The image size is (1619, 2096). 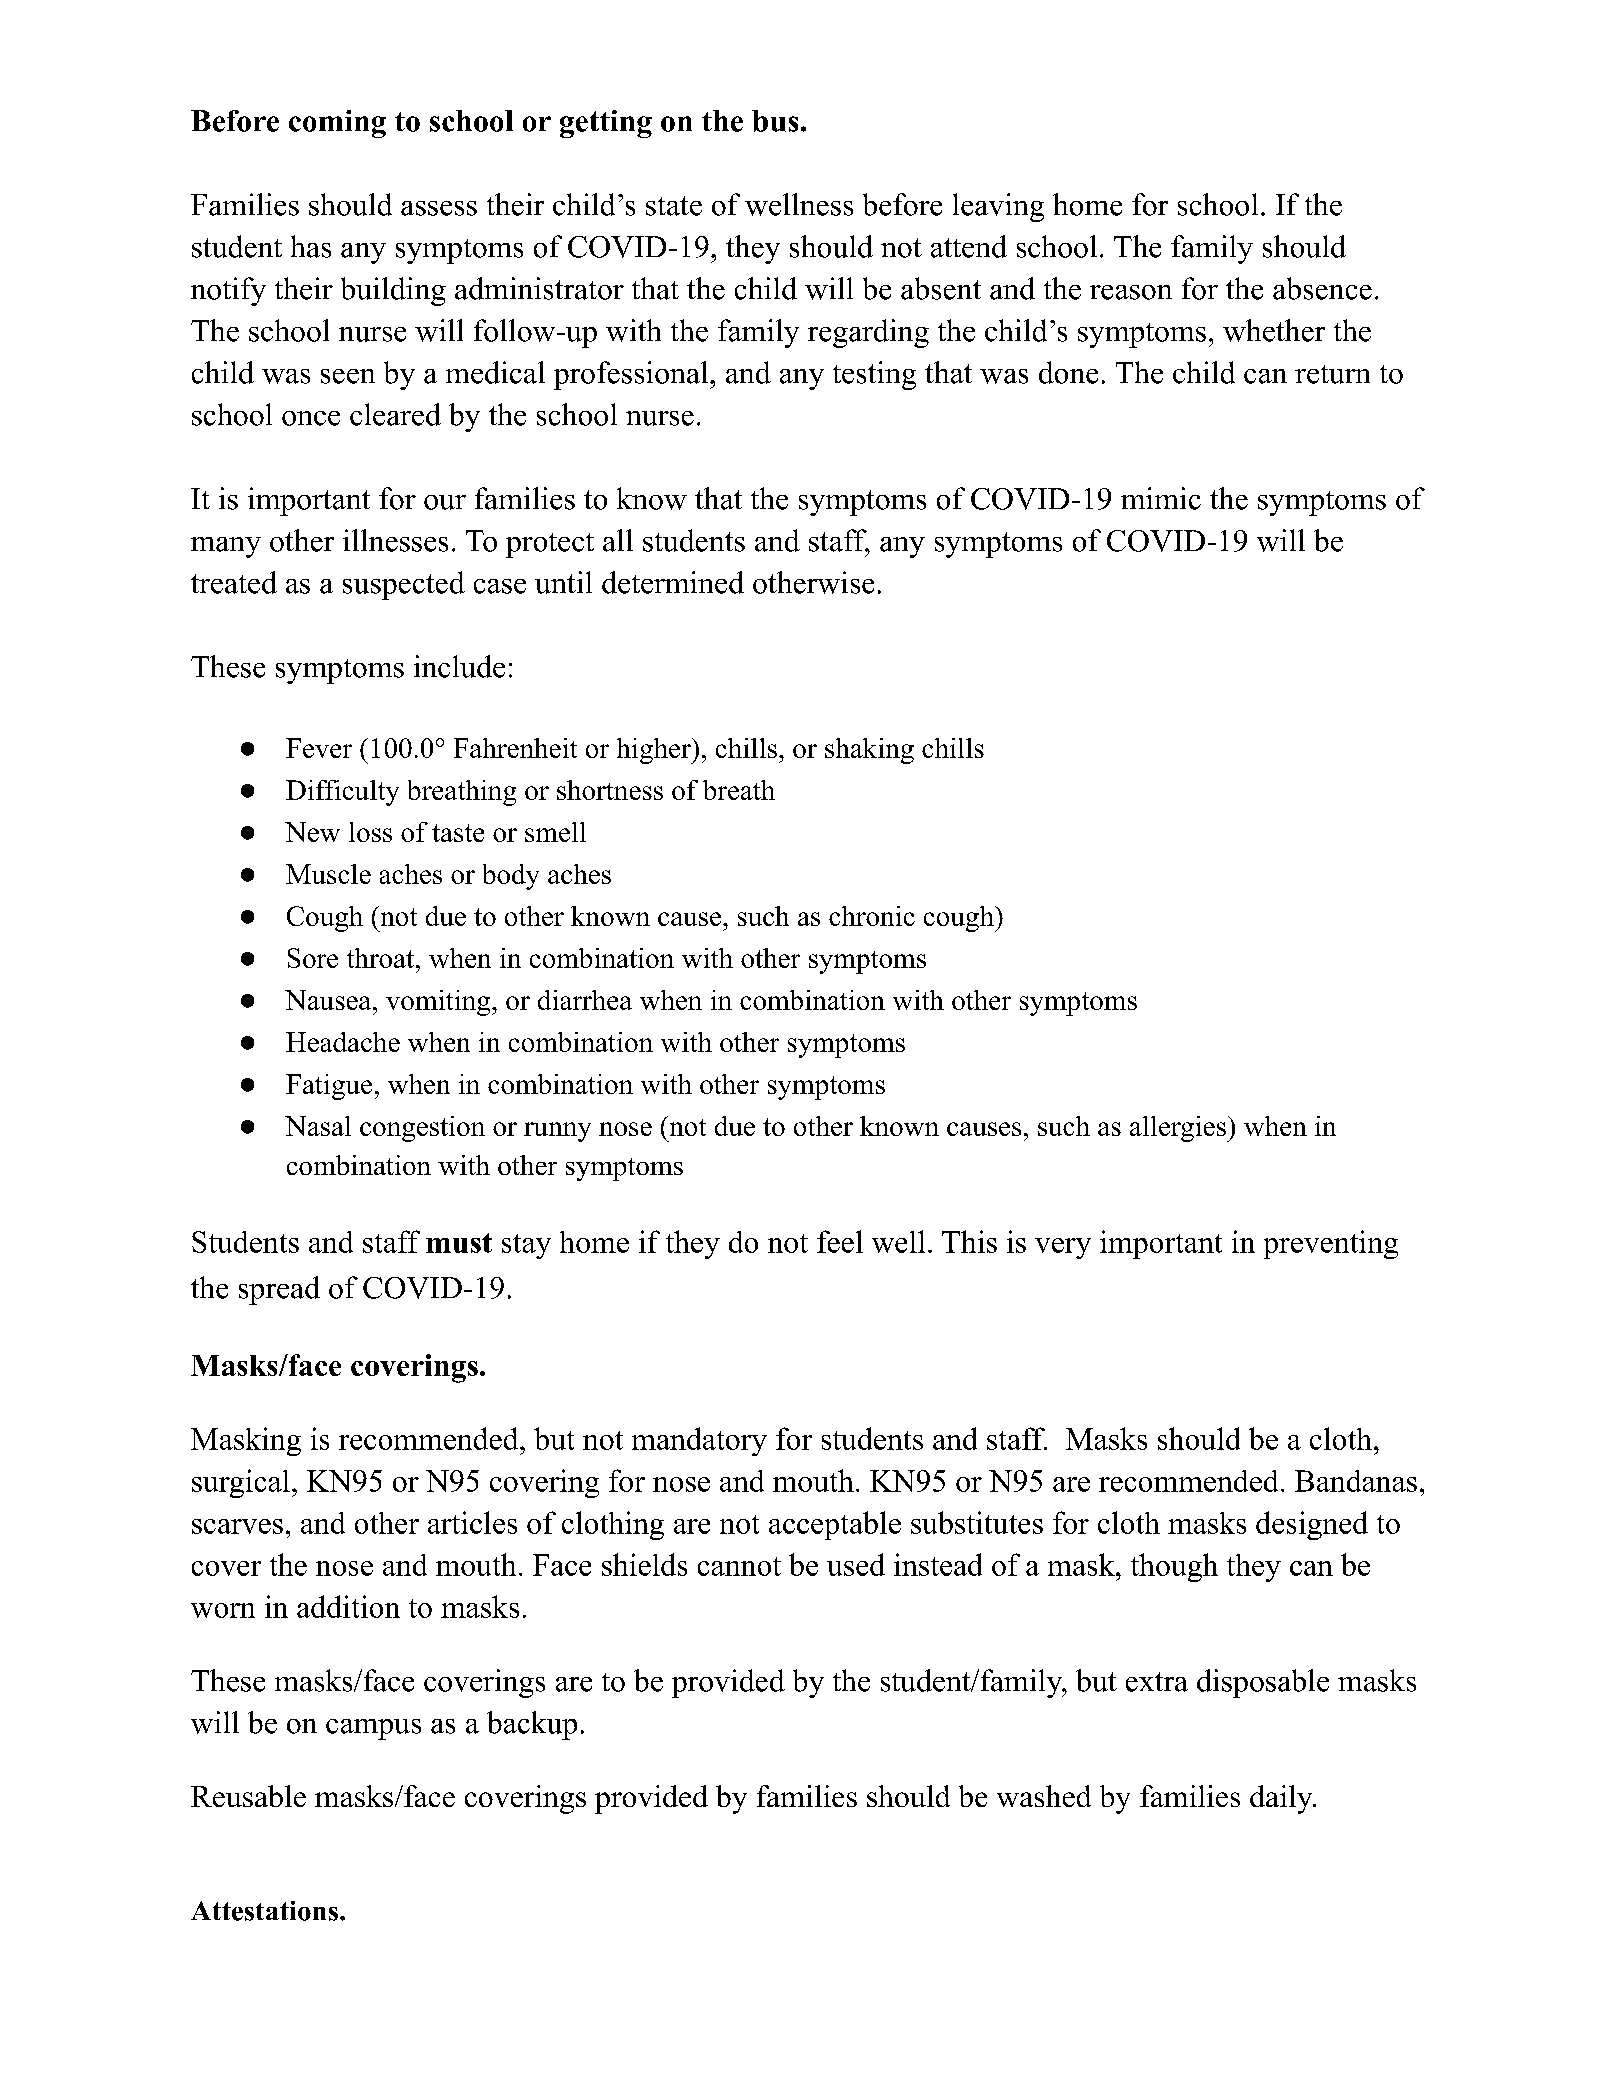 What do you see at coordinates (319, 748) in the image?
I see `Fever` at bounding box center [319, 748].
